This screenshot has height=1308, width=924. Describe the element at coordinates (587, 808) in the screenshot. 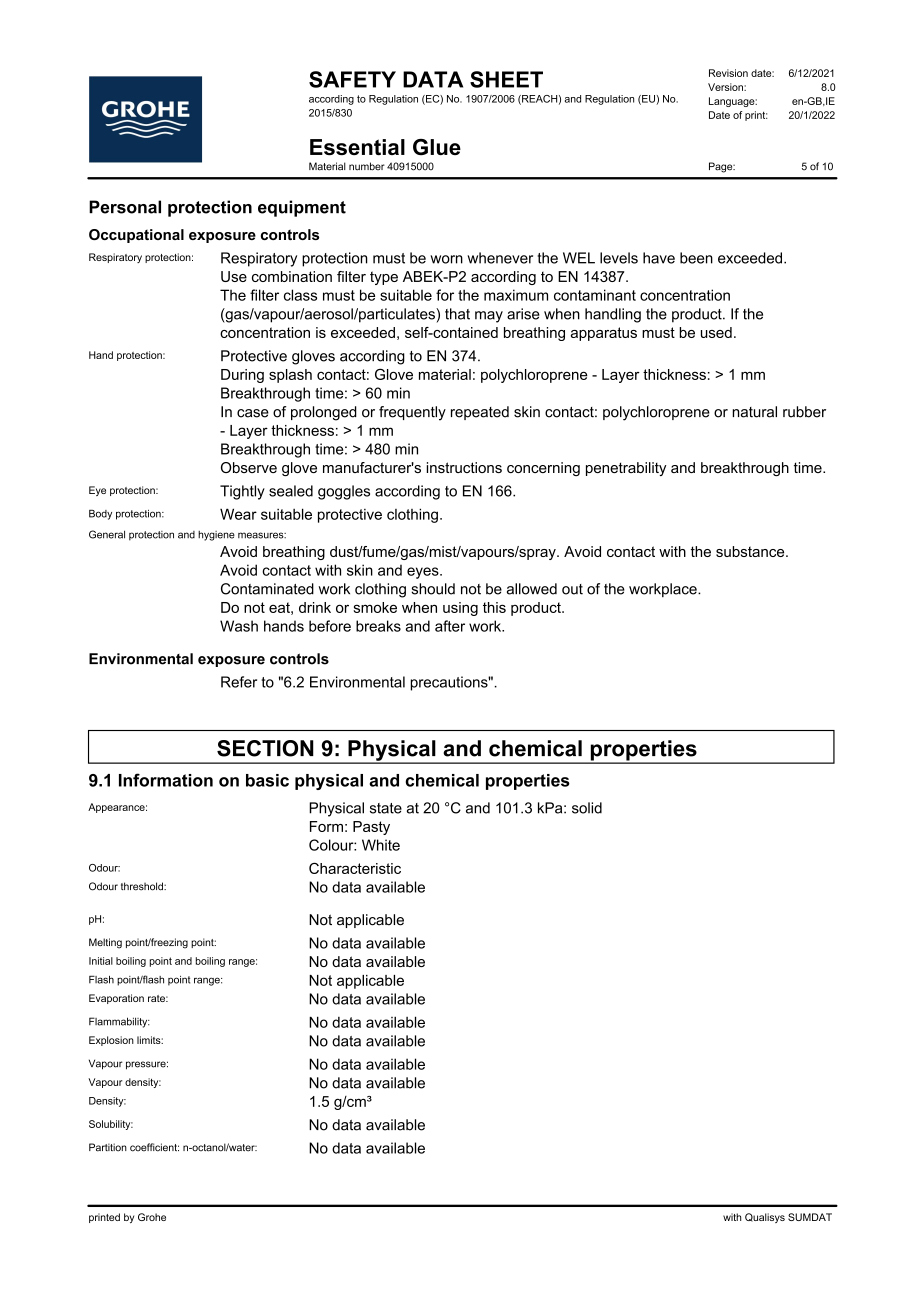

I see `solid` at that location.
